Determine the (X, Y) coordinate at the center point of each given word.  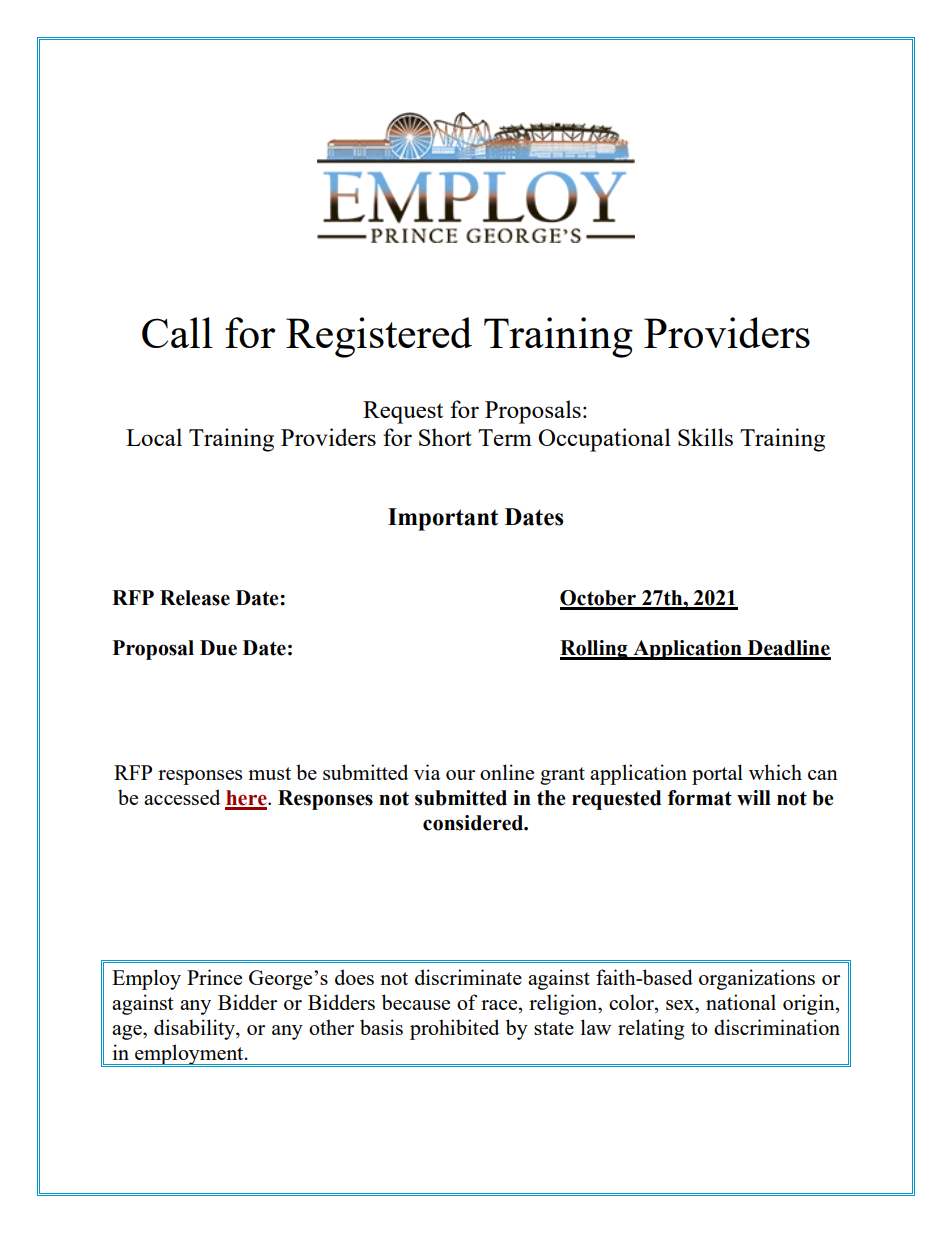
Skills (705, 437)
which (775, 772)
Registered (379, 337)
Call (177, 332)
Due (218, 648)
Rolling (595, 650)
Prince (214, 977)
